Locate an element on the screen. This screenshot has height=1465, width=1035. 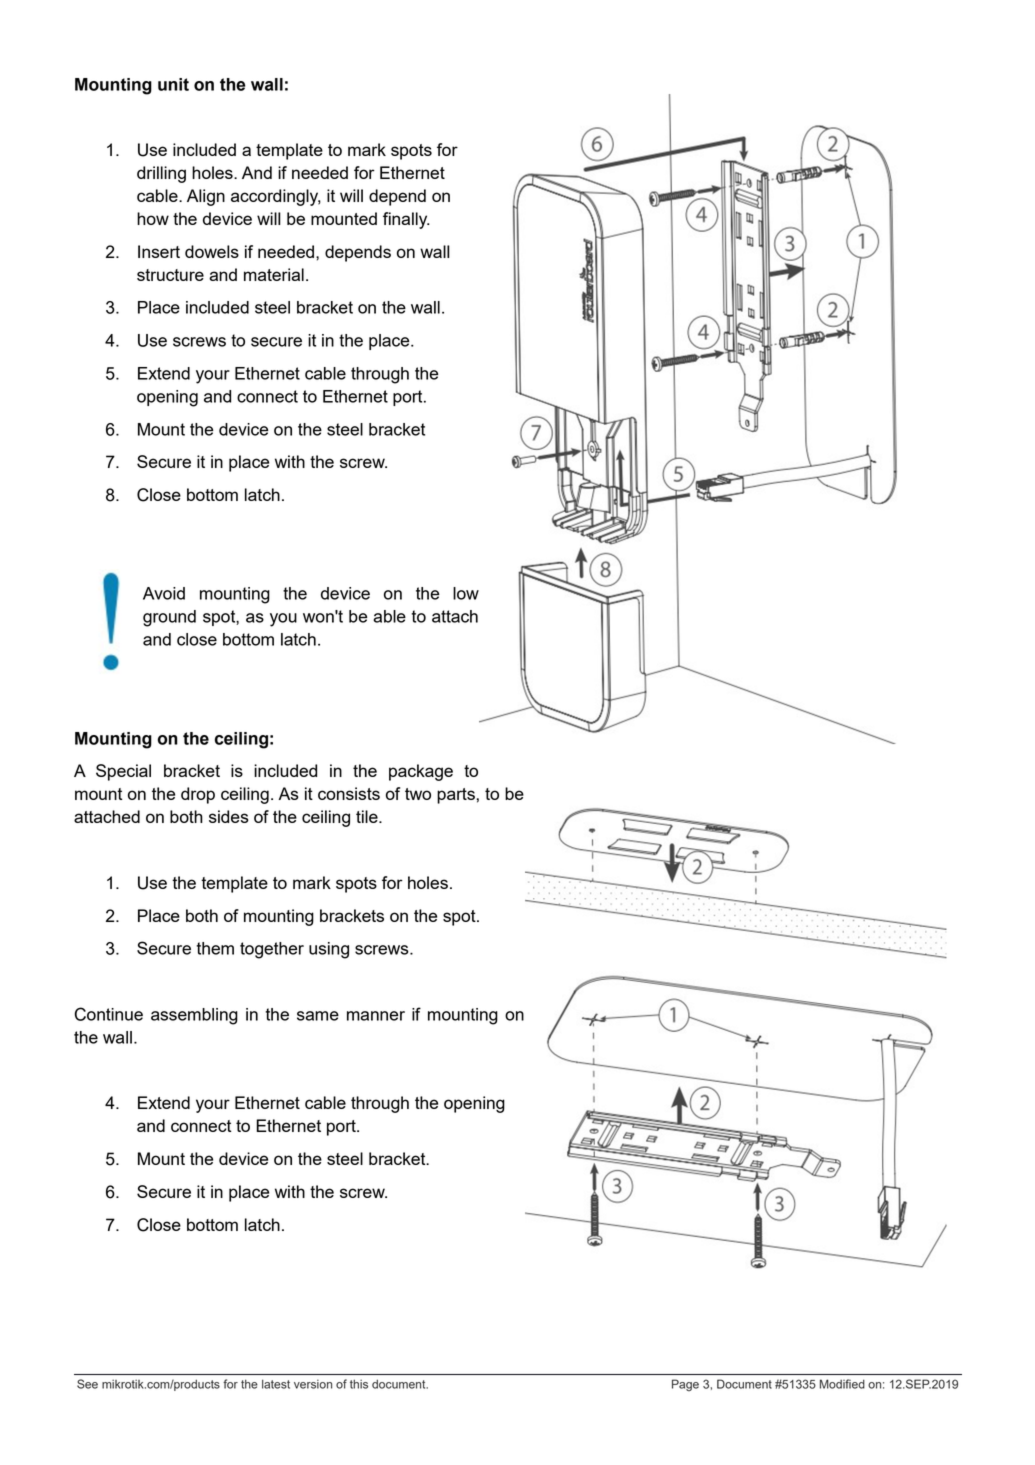
two is located at coordinates (418, 794).
